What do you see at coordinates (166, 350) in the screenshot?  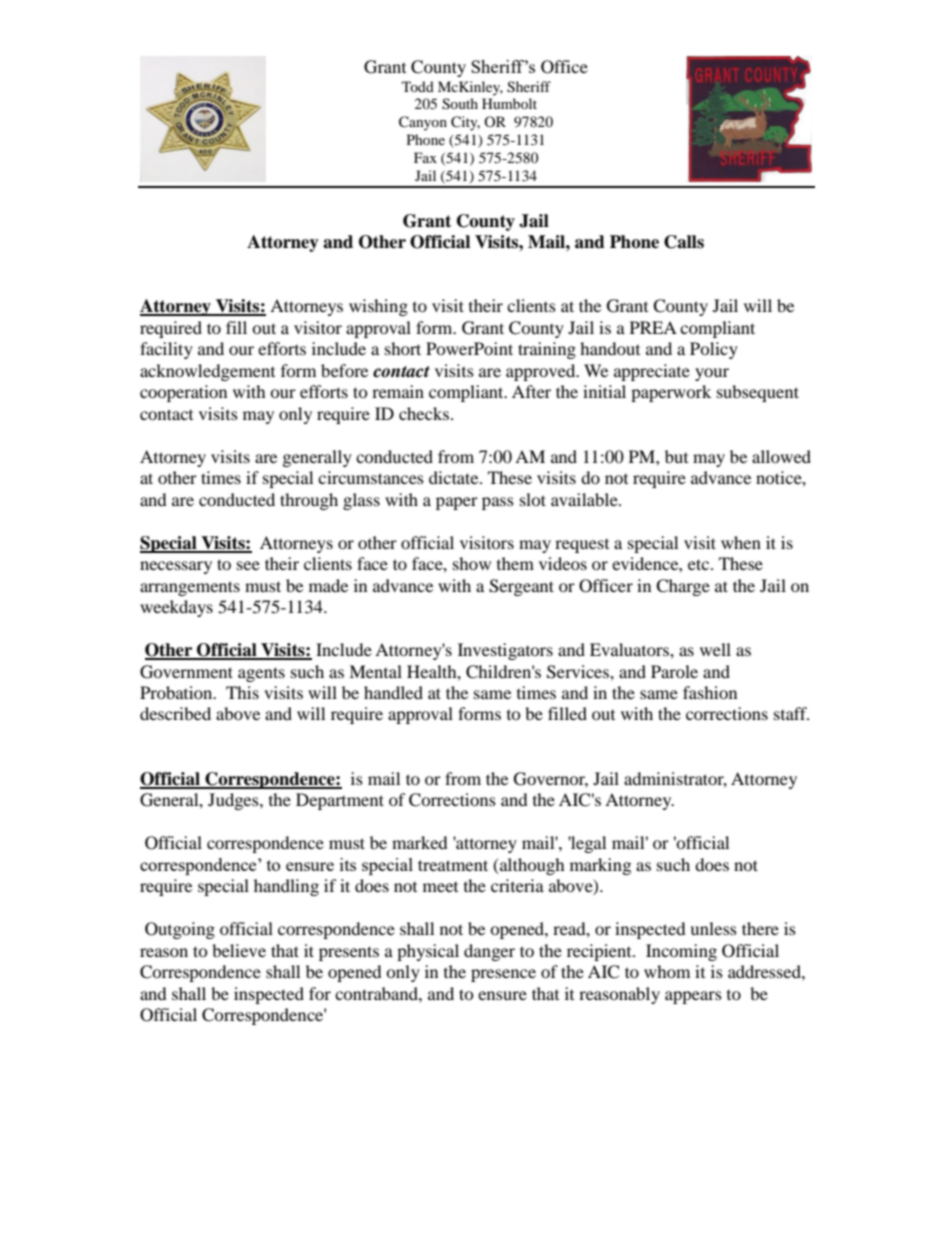 I see `facility` at bounding box center [166, 350].
